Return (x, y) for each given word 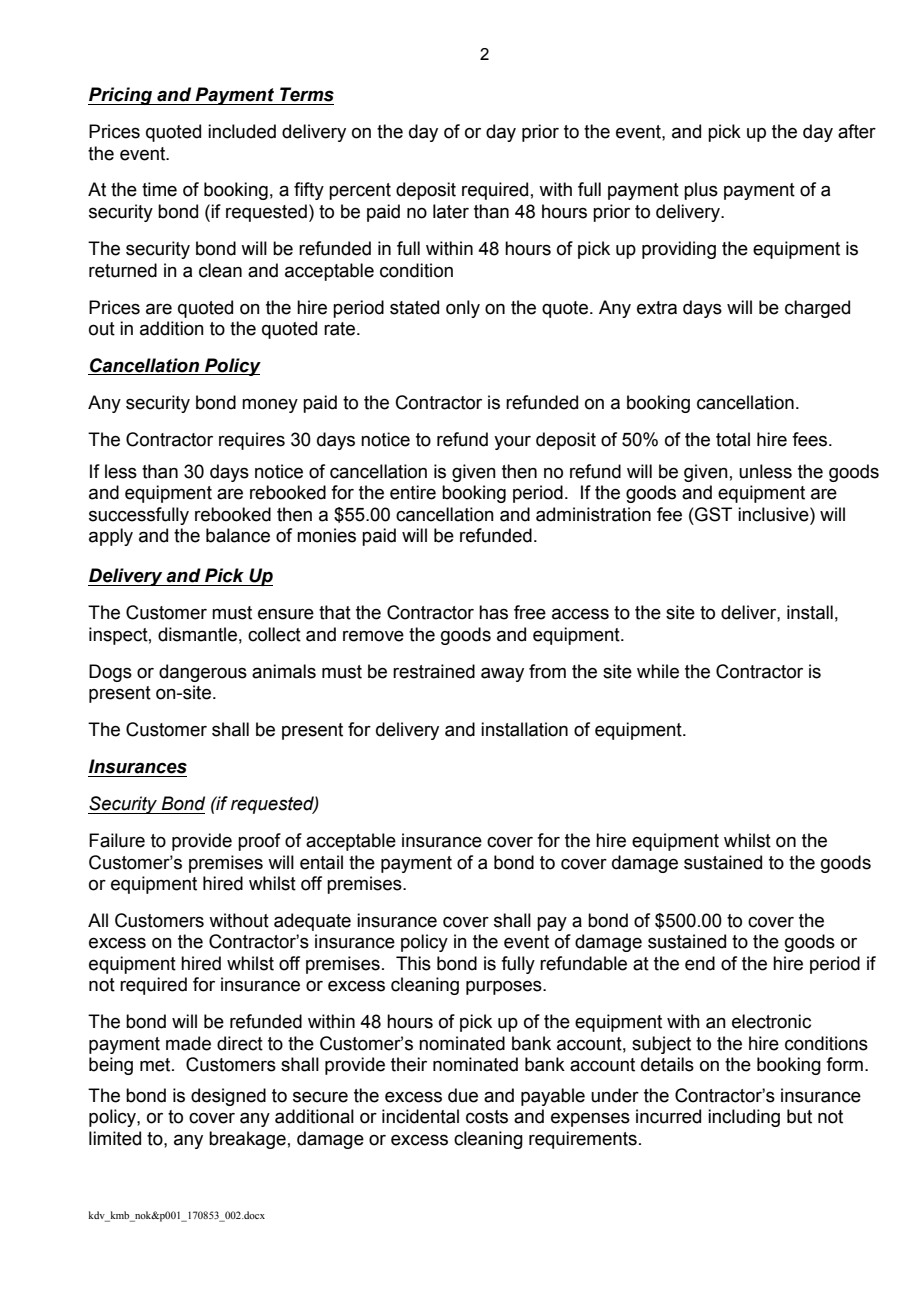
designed (228, 1097)
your (512, 443)
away (502, 674)
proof (259, 842)
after (857, 131)
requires (252, 441)
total (733, 439)
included (242, 131)
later (451, 211)
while (658, 671)
